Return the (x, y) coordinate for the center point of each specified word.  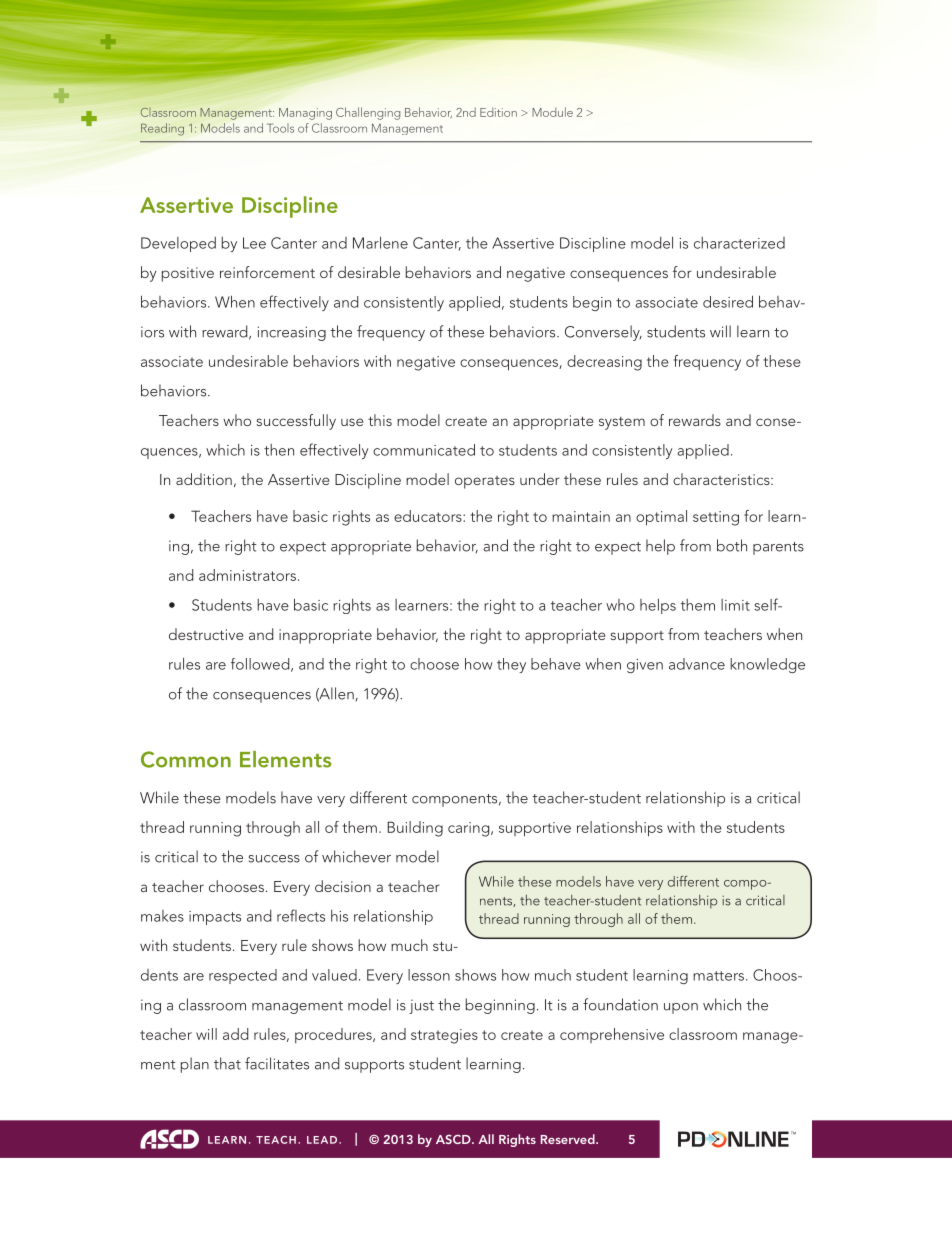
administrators (247, 575)
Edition (498, 112)
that (227, 1063)
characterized (739, 243)
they (511, 665)
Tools (280, 128)
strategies (444, 1036)
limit (735, 605)
